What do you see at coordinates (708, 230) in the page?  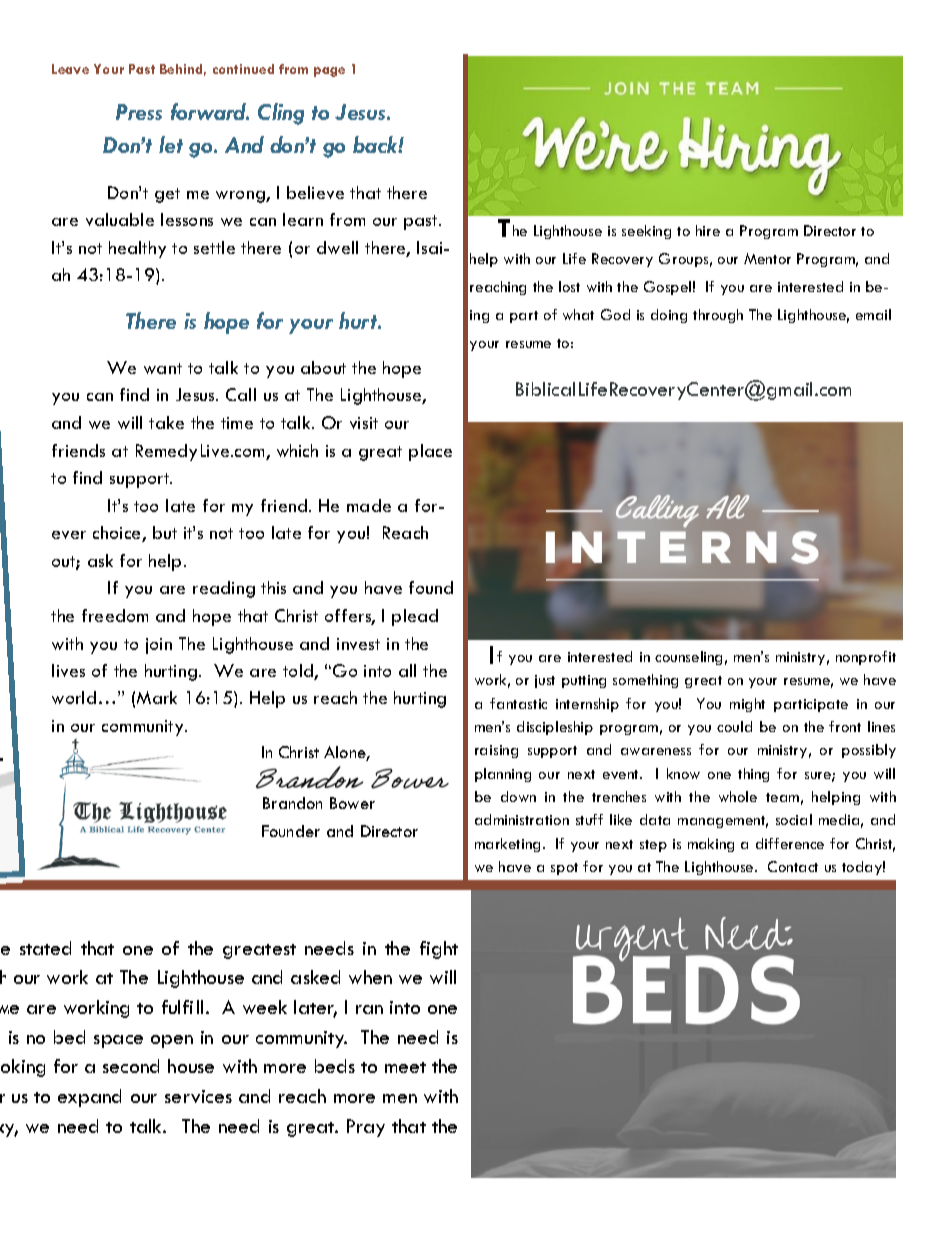 I see `hire` at bounding box center [708, 230].
